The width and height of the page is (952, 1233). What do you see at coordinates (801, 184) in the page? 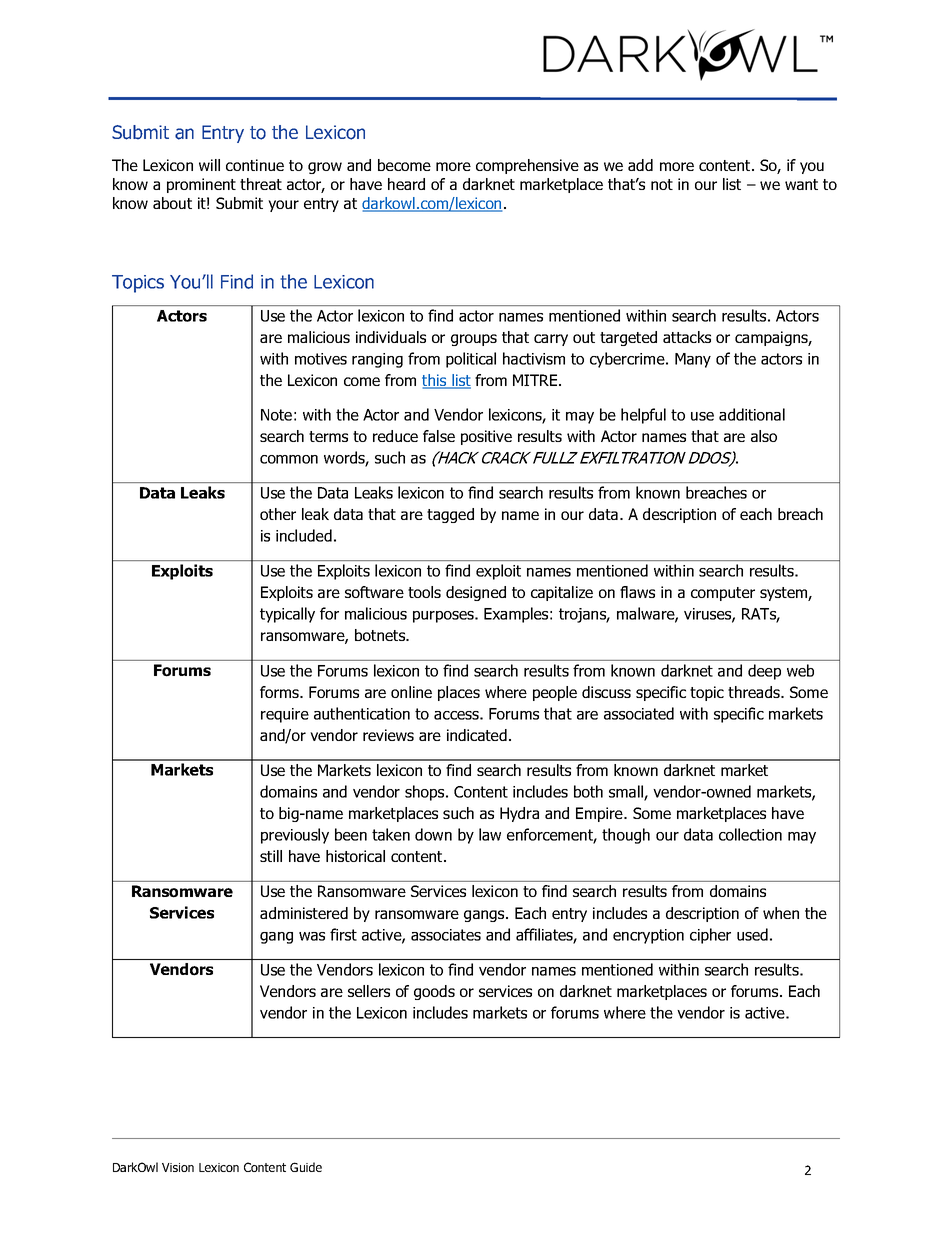
I see `want` at bounding box center [801, 184].
